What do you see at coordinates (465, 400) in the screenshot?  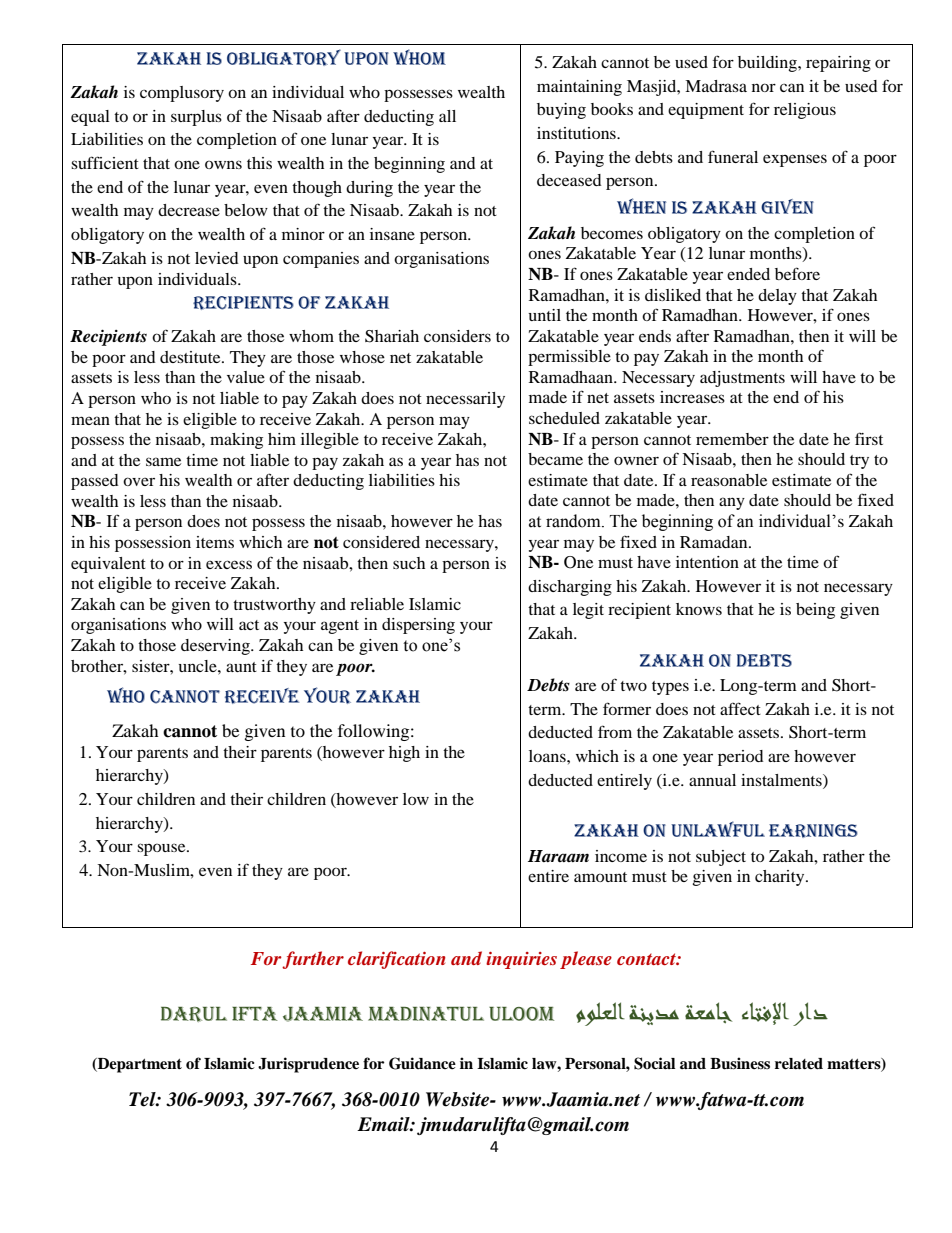 I see `necessarily` at bounding box center [465, 400].
